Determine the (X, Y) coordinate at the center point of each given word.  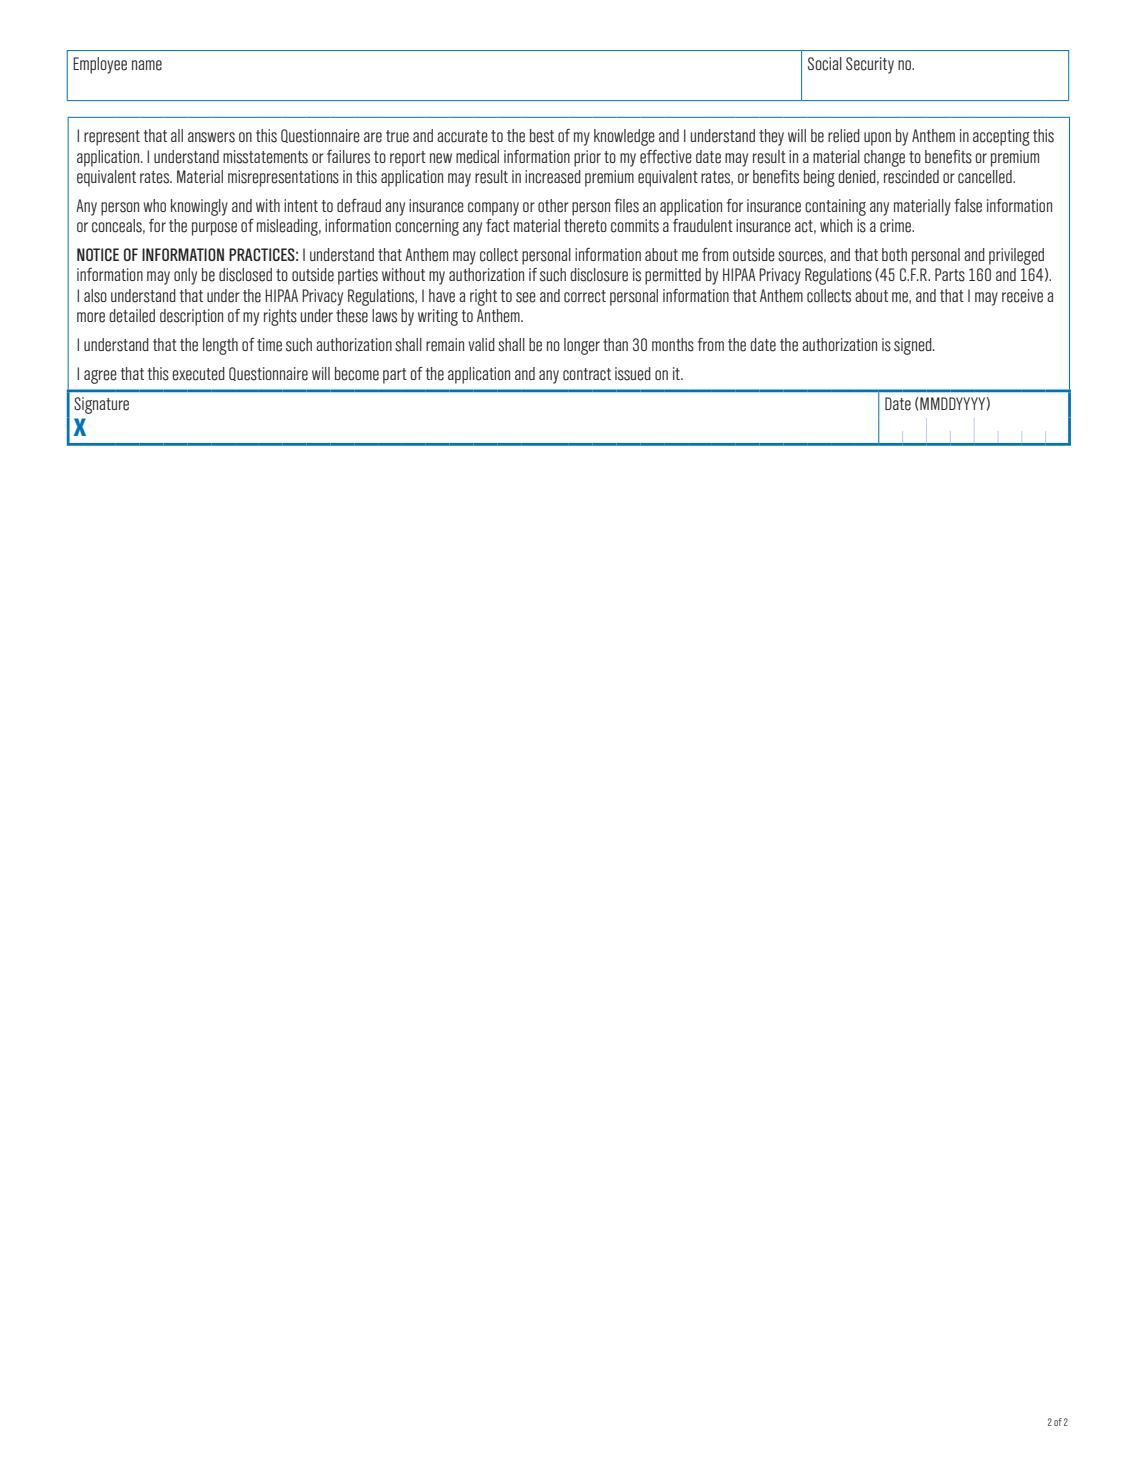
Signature (101, 405)
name (147, 65)
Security (870, 65)
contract (587, 374)
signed (914, 346)
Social (825, 64)
